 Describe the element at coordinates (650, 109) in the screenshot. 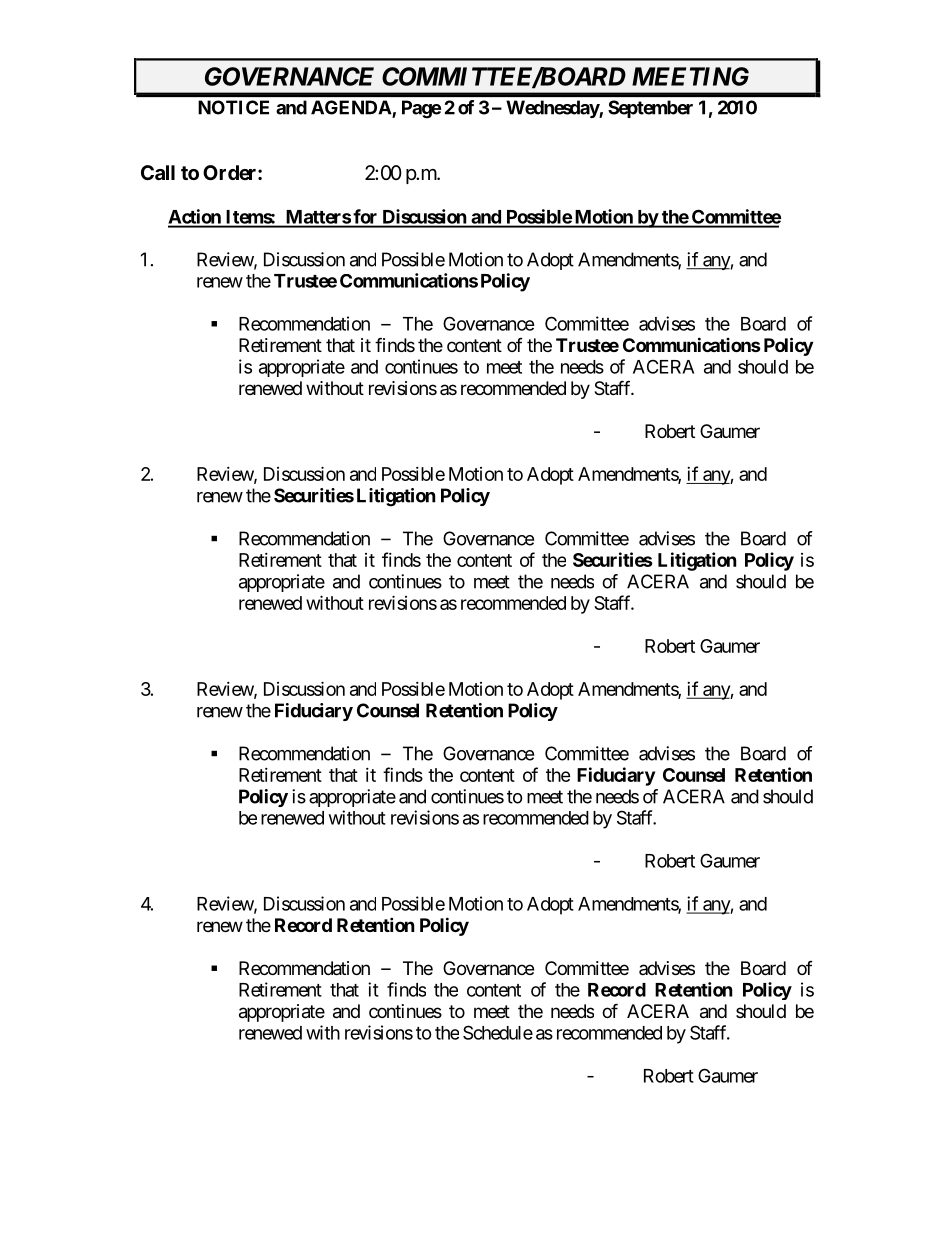

I see `September` at that location.
